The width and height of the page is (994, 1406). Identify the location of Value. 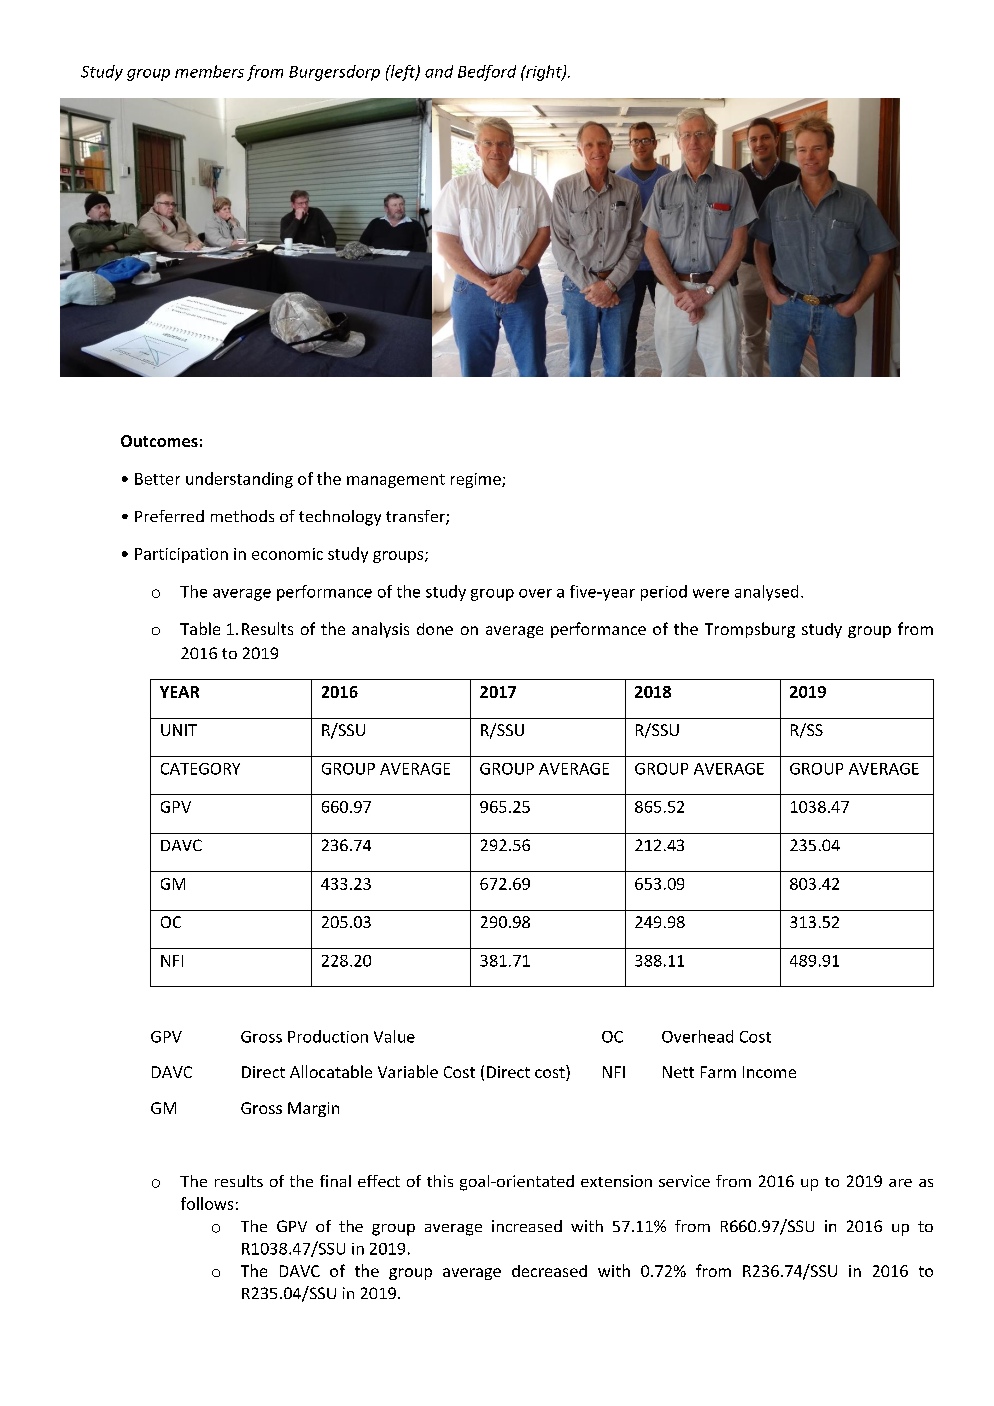
(394, 1036).
